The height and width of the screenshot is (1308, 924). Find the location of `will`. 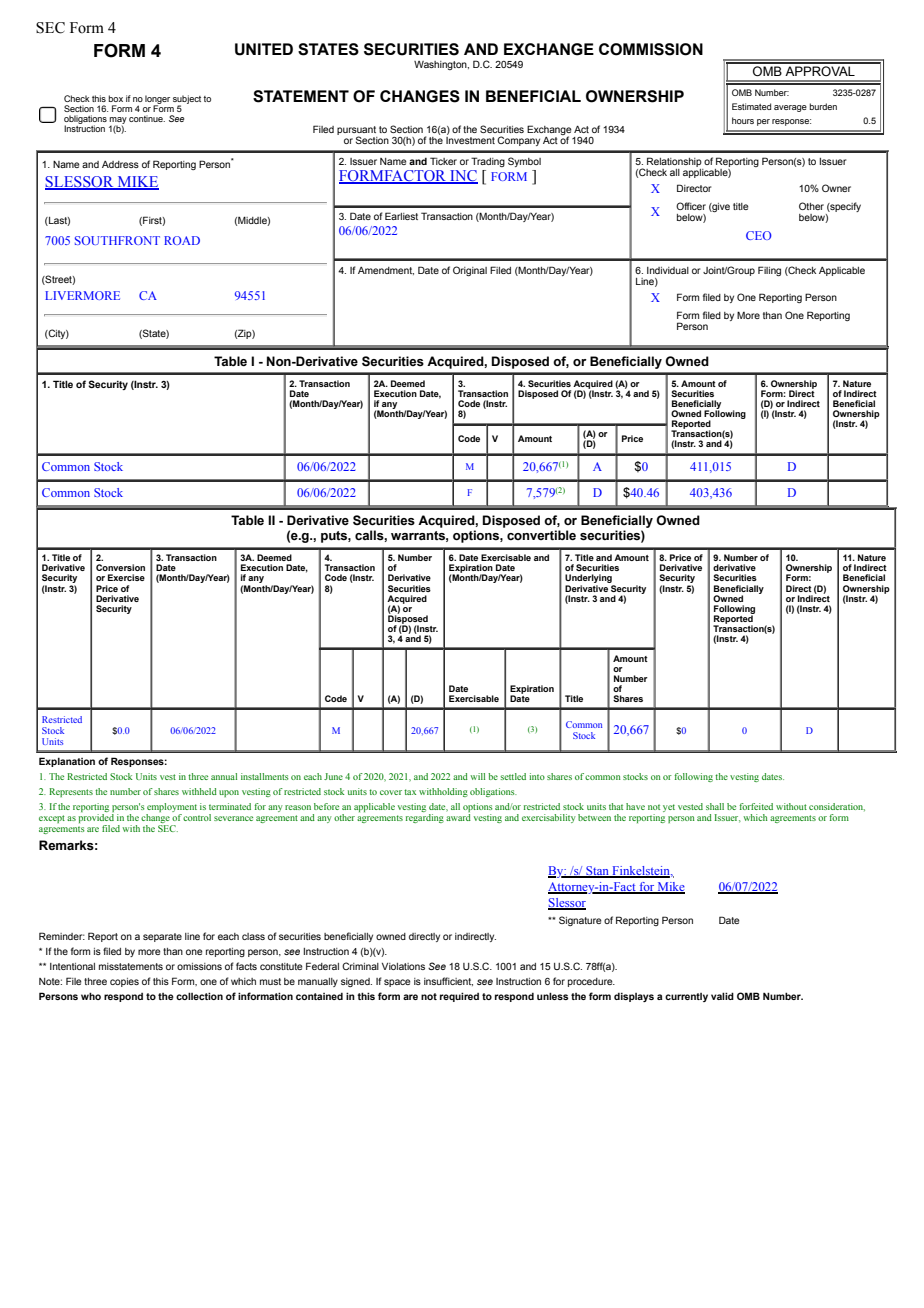

will is located at coordinates (477, 776).
